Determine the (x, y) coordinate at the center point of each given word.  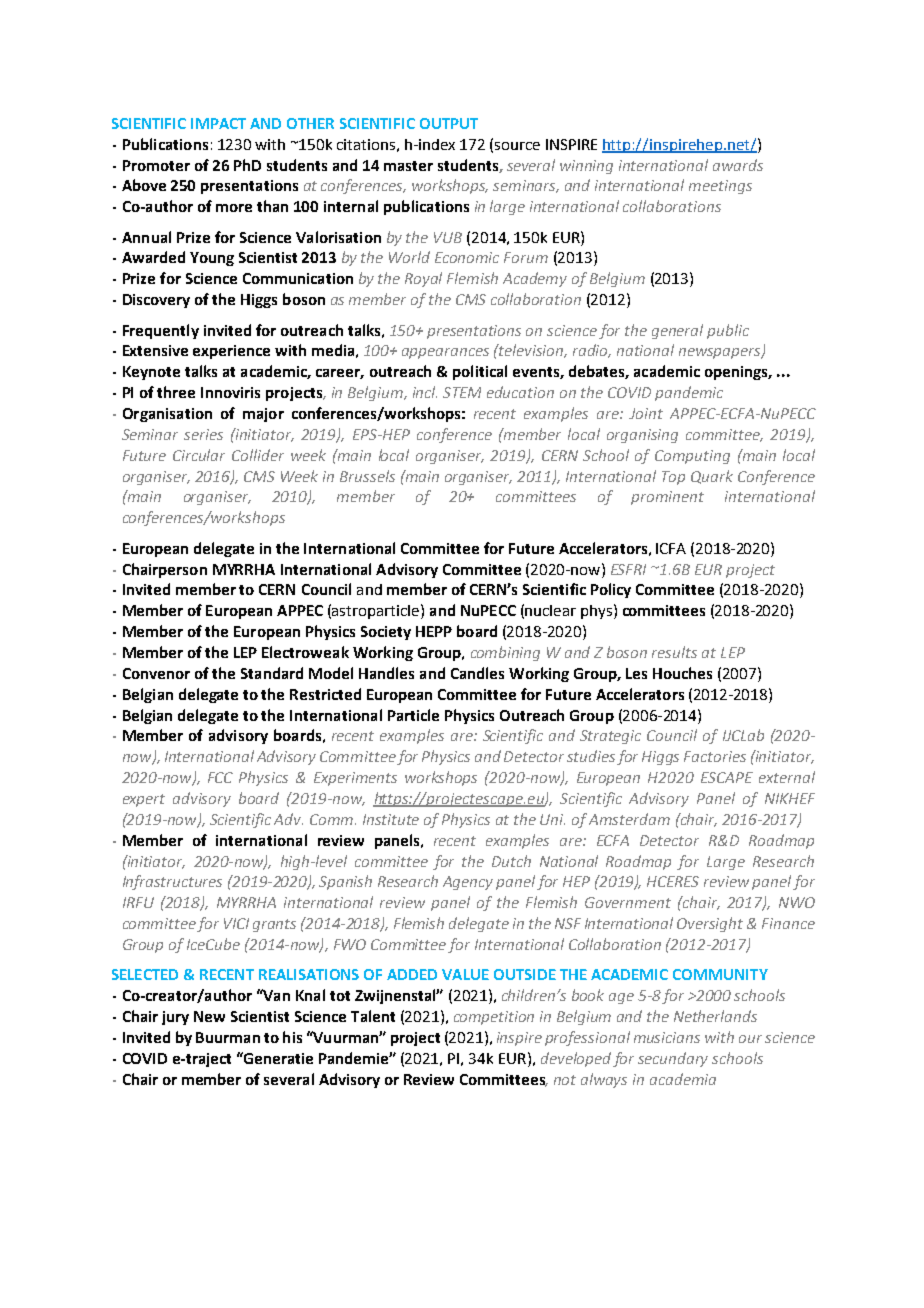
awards (738, 165)
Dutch (511, 861)
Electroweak (305, 652)
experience (231, 352)
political (480, 372)
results (674, 652)
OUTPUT (449, 123)
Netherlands (715, 1016)
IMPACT (218, 123)
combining (505, 653)
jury (175, 1018)
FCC (220, 777)
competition (494, 1018)
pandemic (689, 393)
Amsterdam (629, 819)
